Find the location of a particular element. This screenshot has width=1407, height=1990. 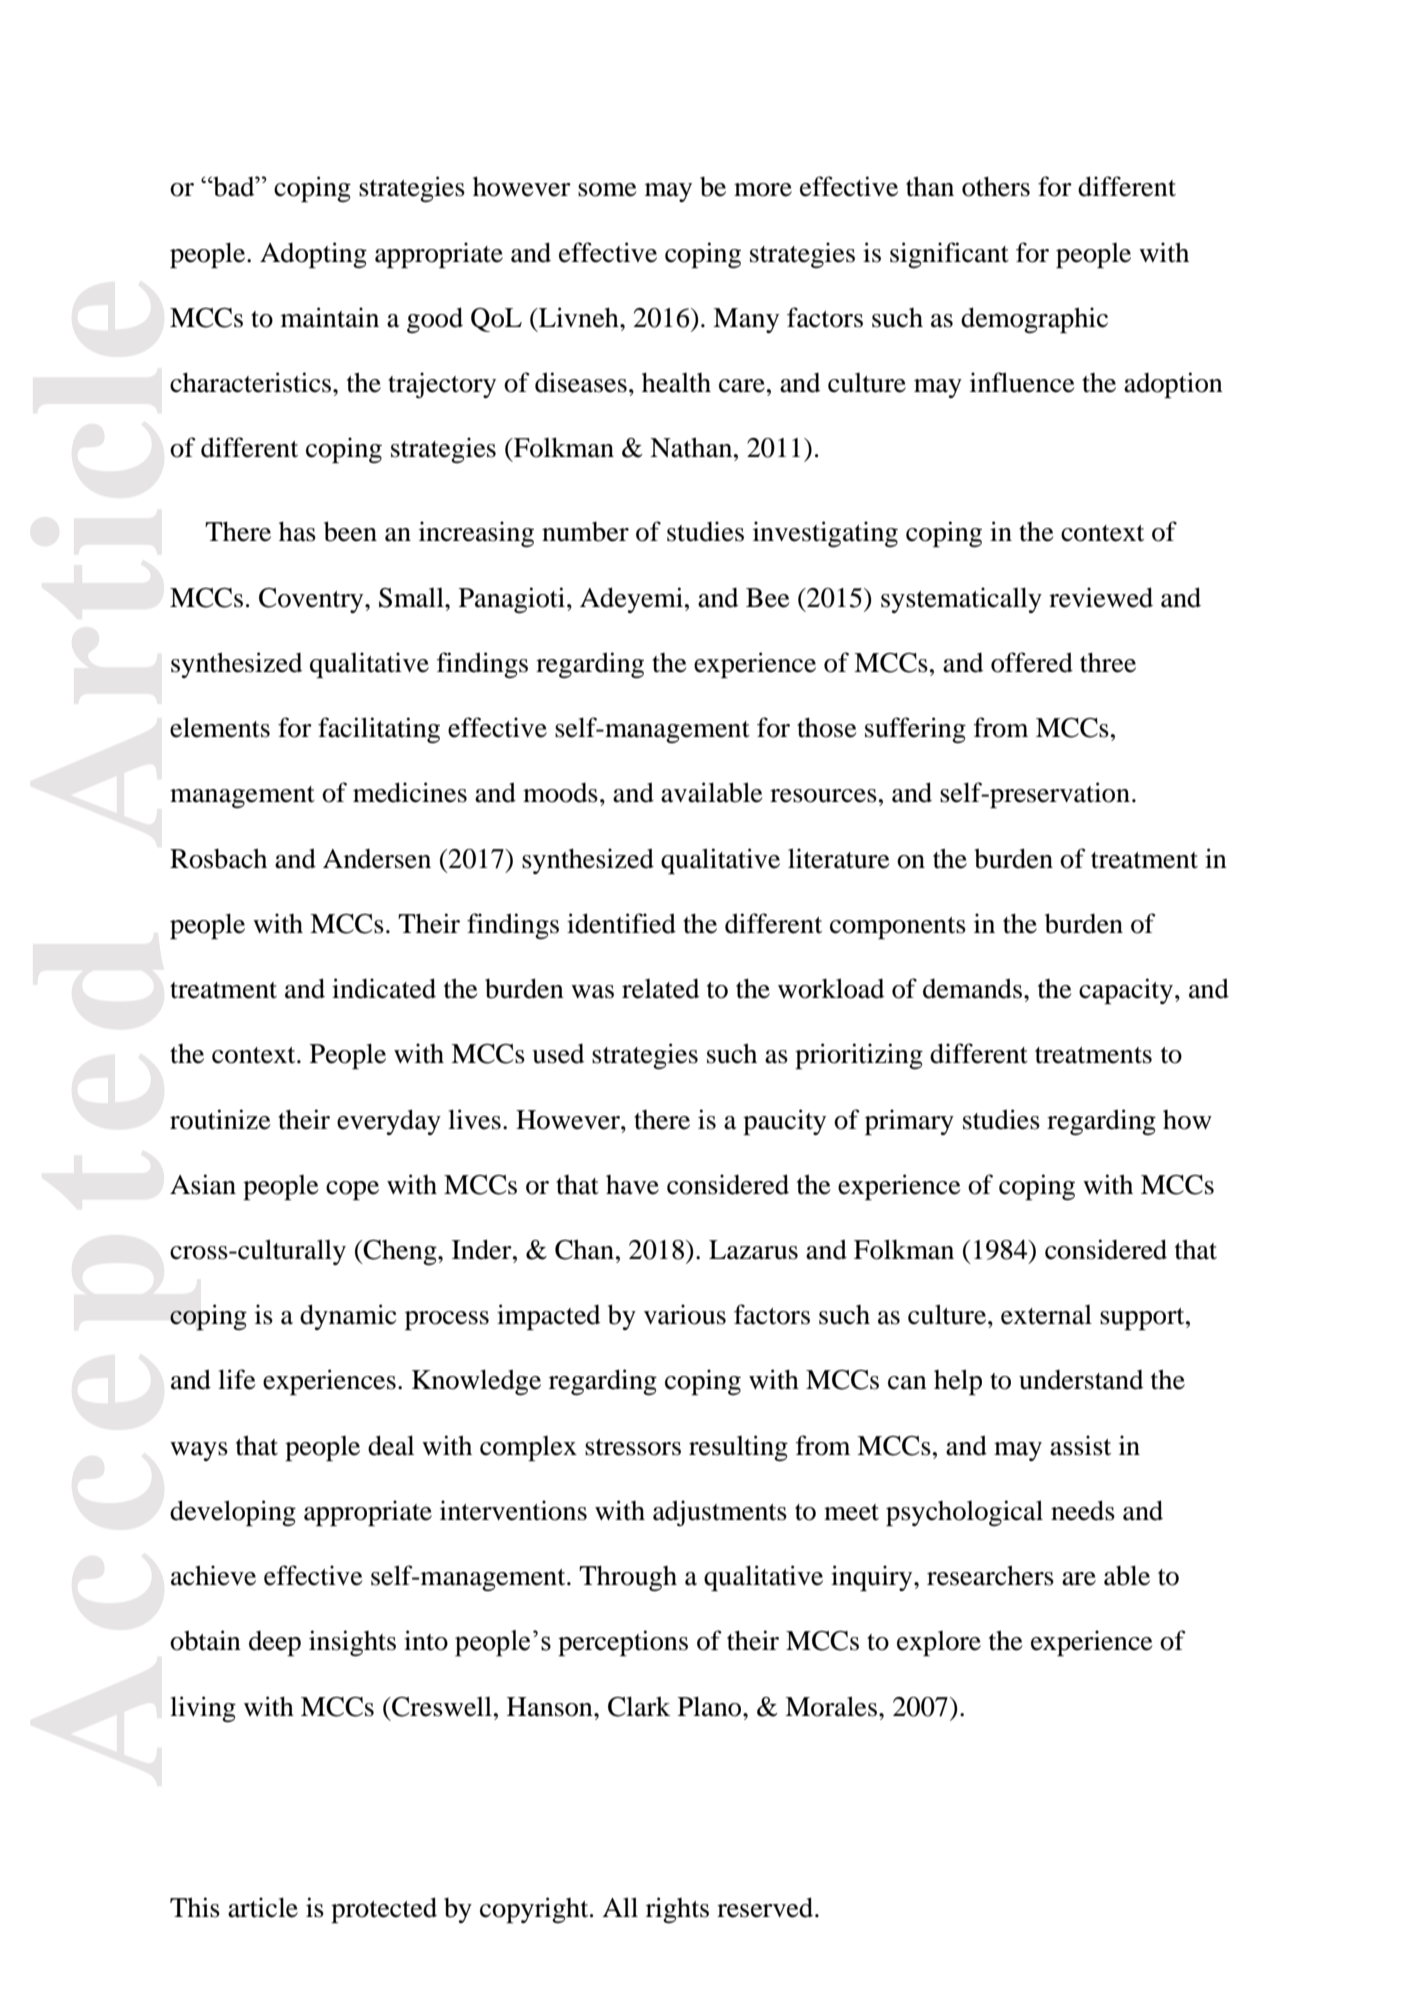

stressors is located at coordinates (633, 1447).
